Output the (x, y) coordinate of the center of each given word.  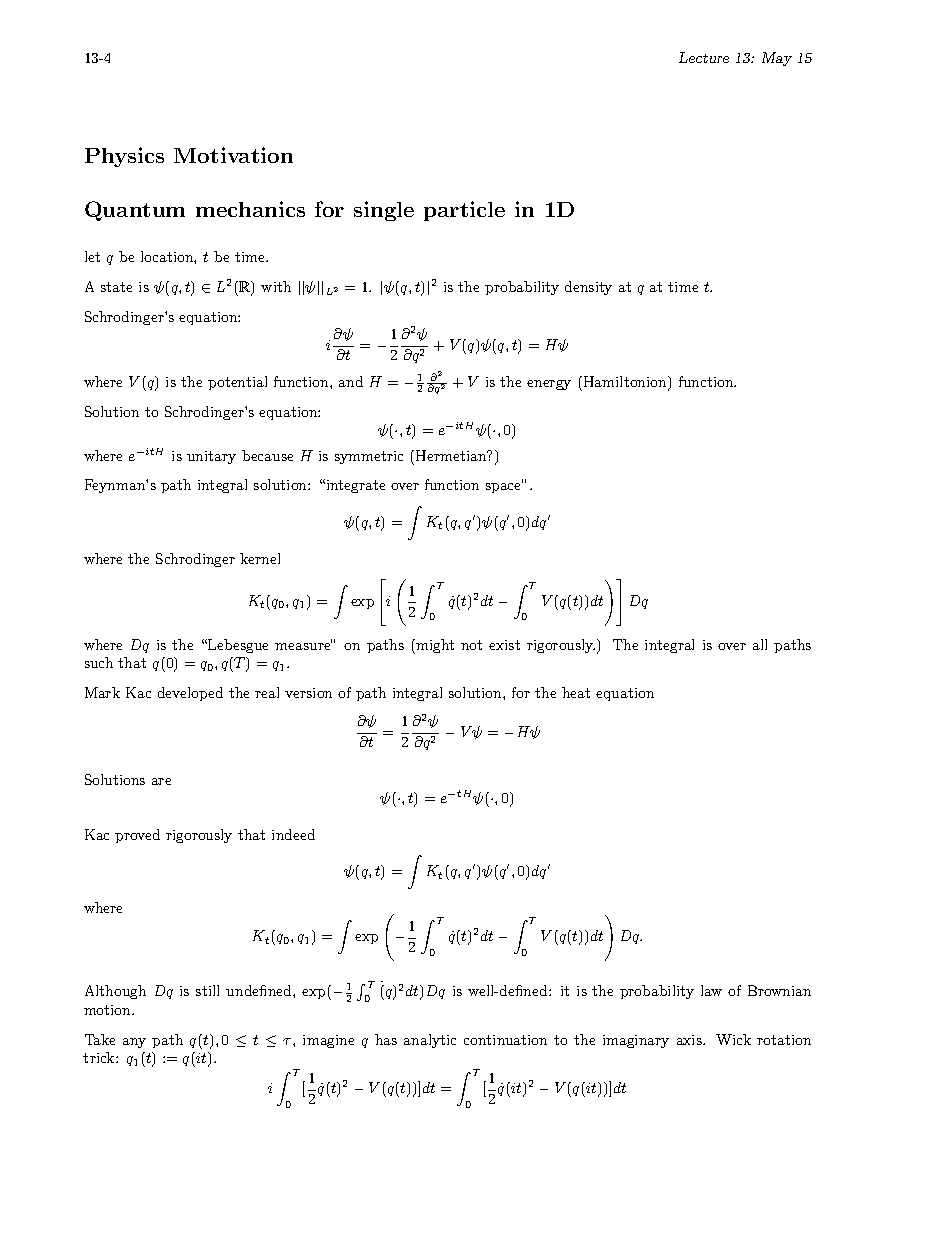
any (134, 1043)
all (760, 644)
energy (549, 385)
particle (464, 211)
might (434, 646)
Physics (124, 157)
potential (237, 383)
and (351, 381)
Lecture (704, 57)
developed (190, 694)
